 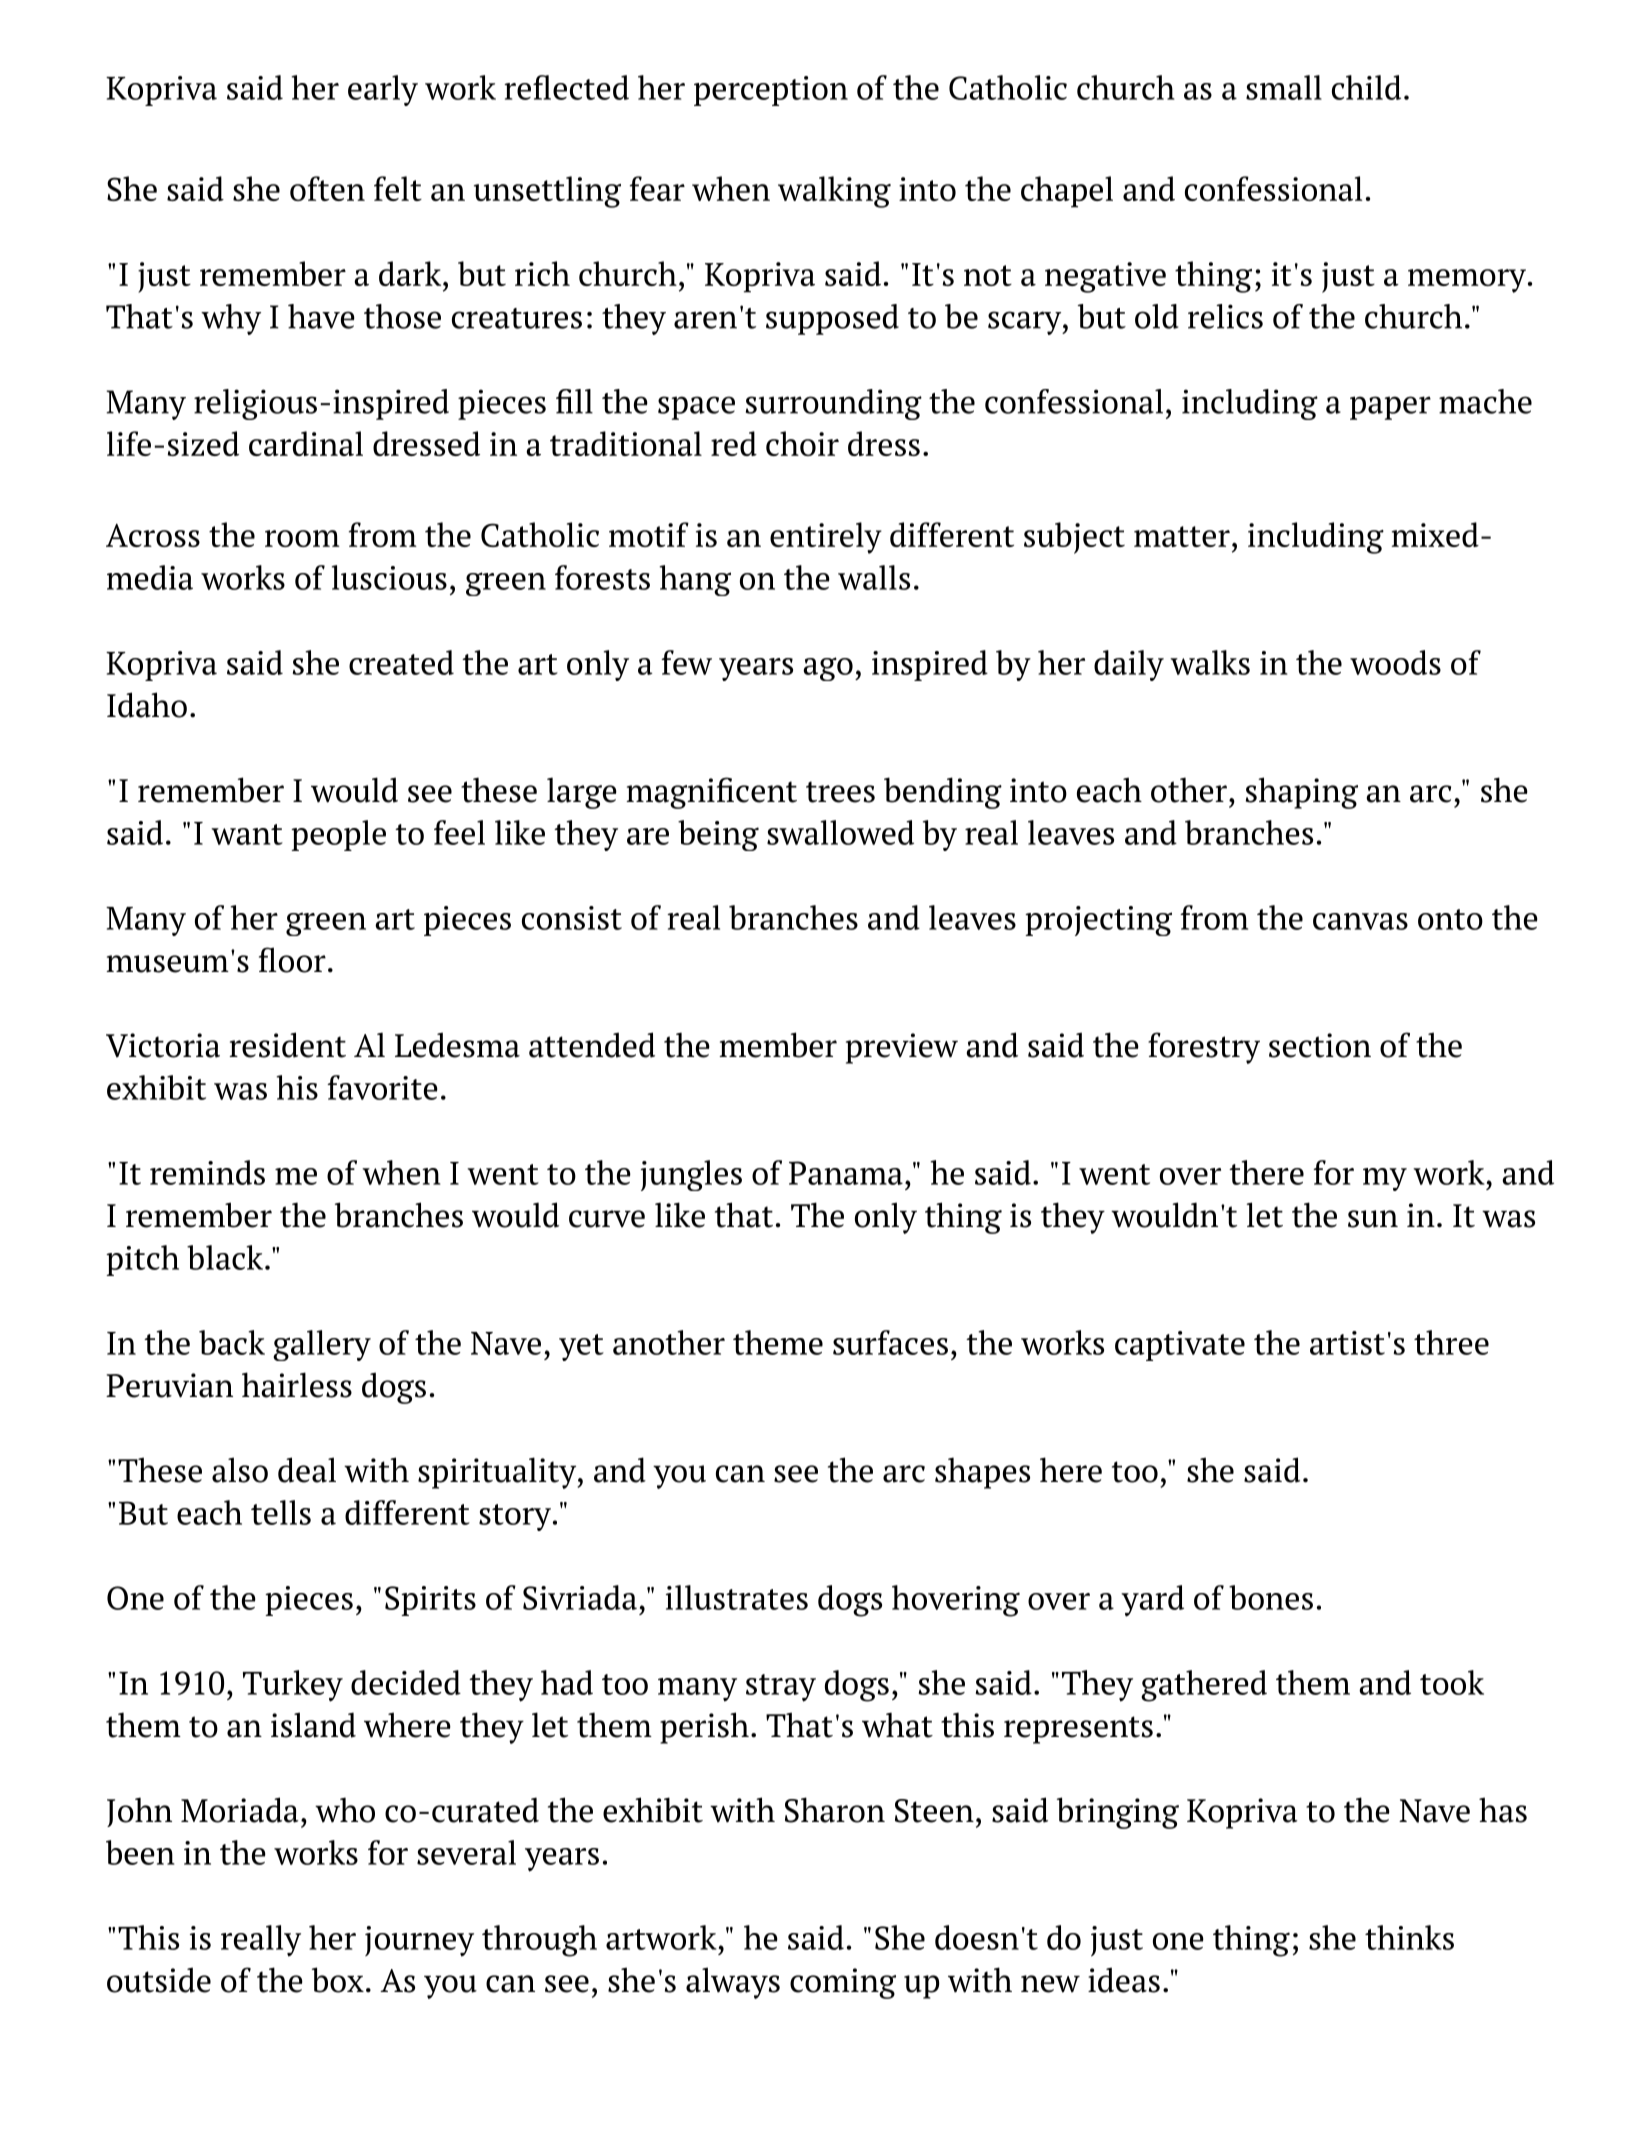 I want to click on resident, so click(x=287, y=1045).
